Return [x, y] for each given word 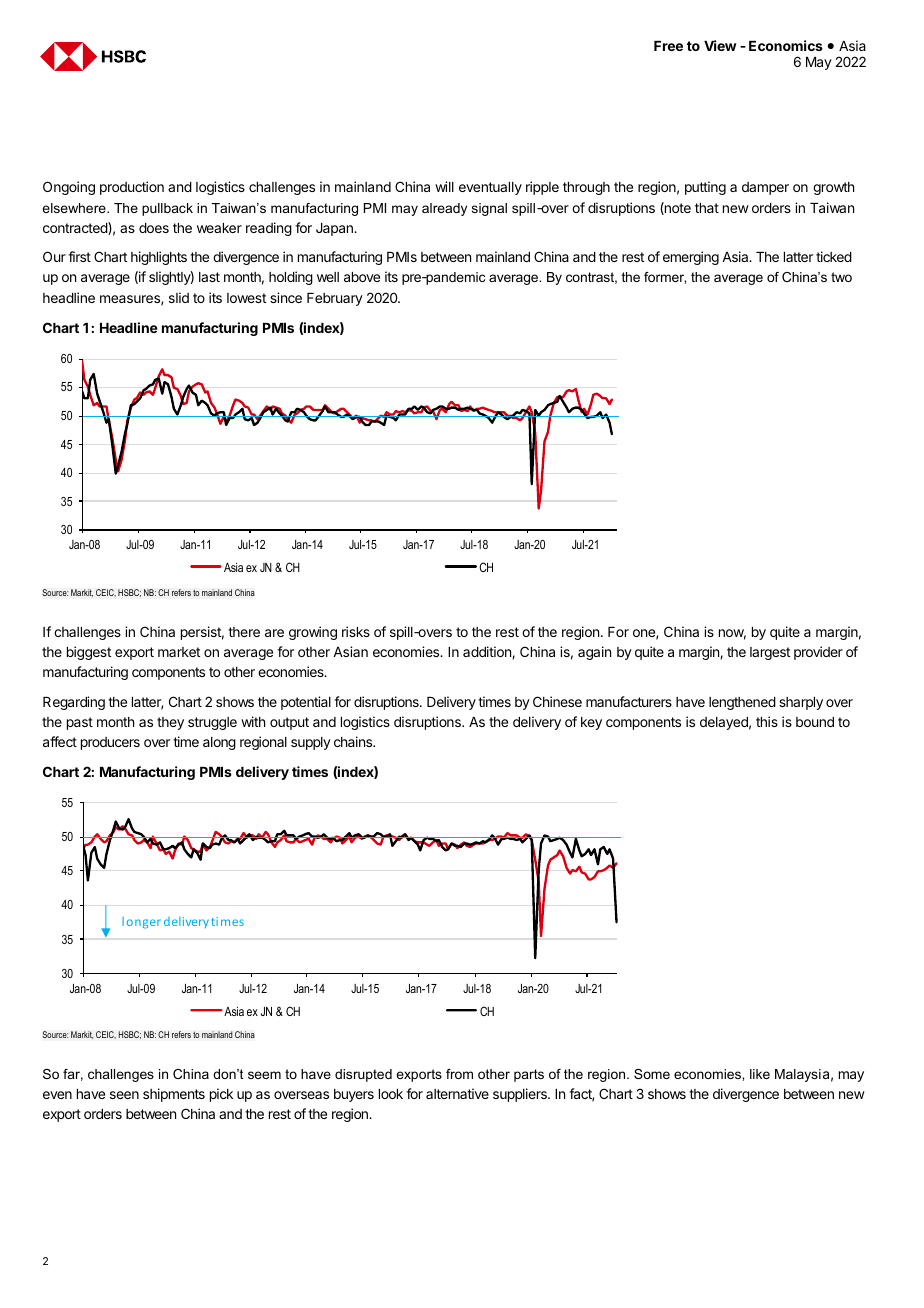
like [760, 1074]
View [720, 45]
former [665, 278]
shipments [174, 1095]
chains [354, 741]
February [335, 299]
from [459, 1074]
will [444, 186]
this [767, 721]
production [132, 188]
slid [179, 297]
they [170, 723]
